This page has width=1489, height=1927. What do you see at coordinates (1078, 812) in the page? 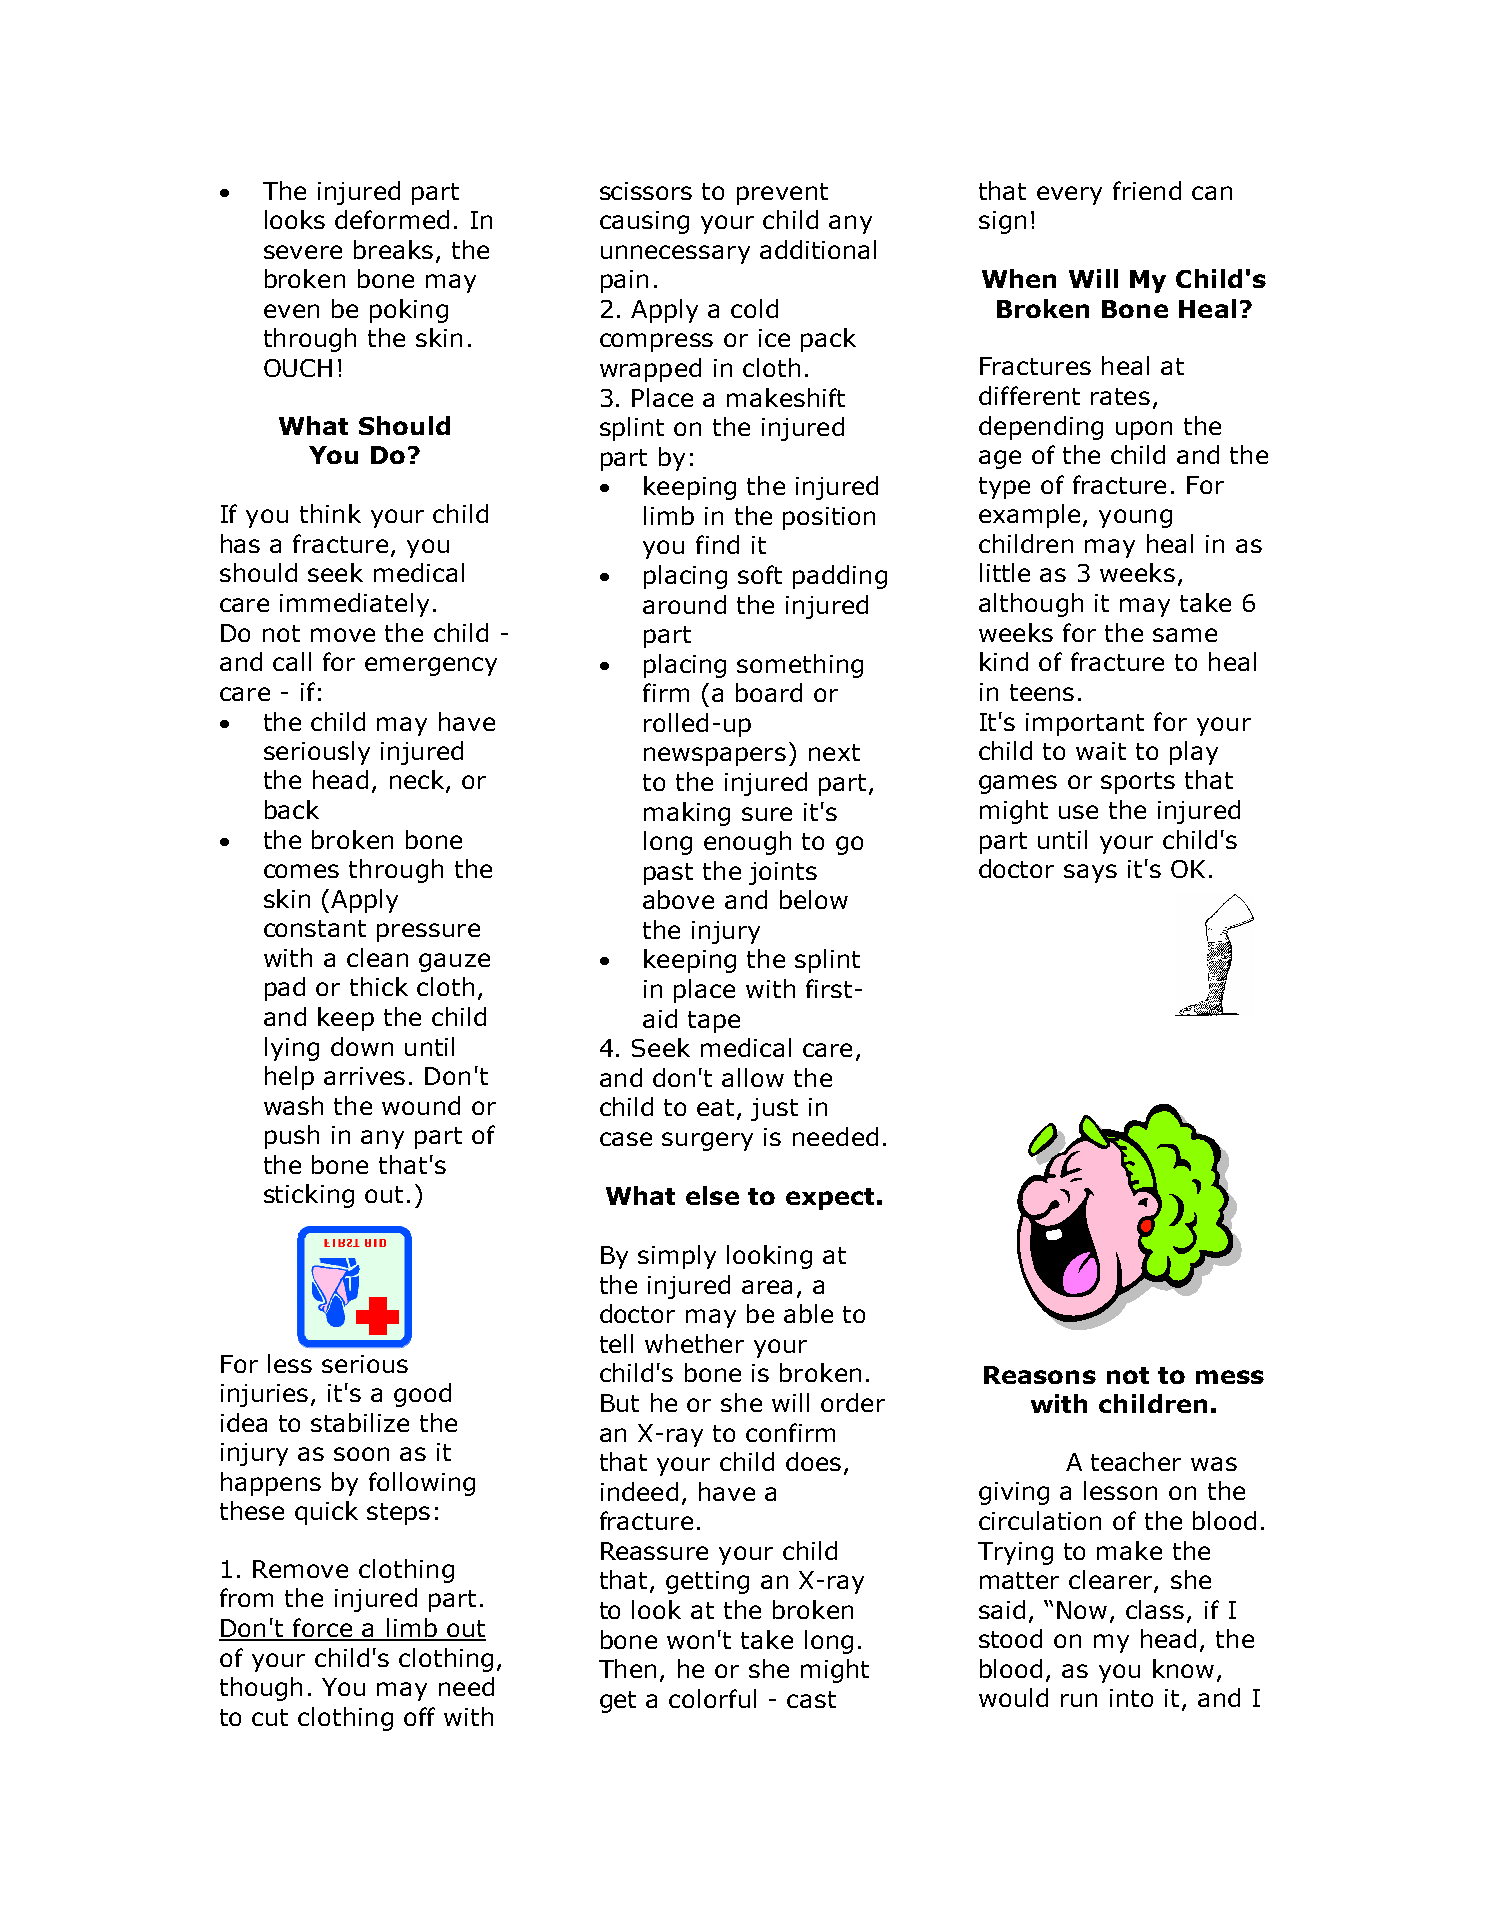
I see `use` at bounding box center [1078, 812].
